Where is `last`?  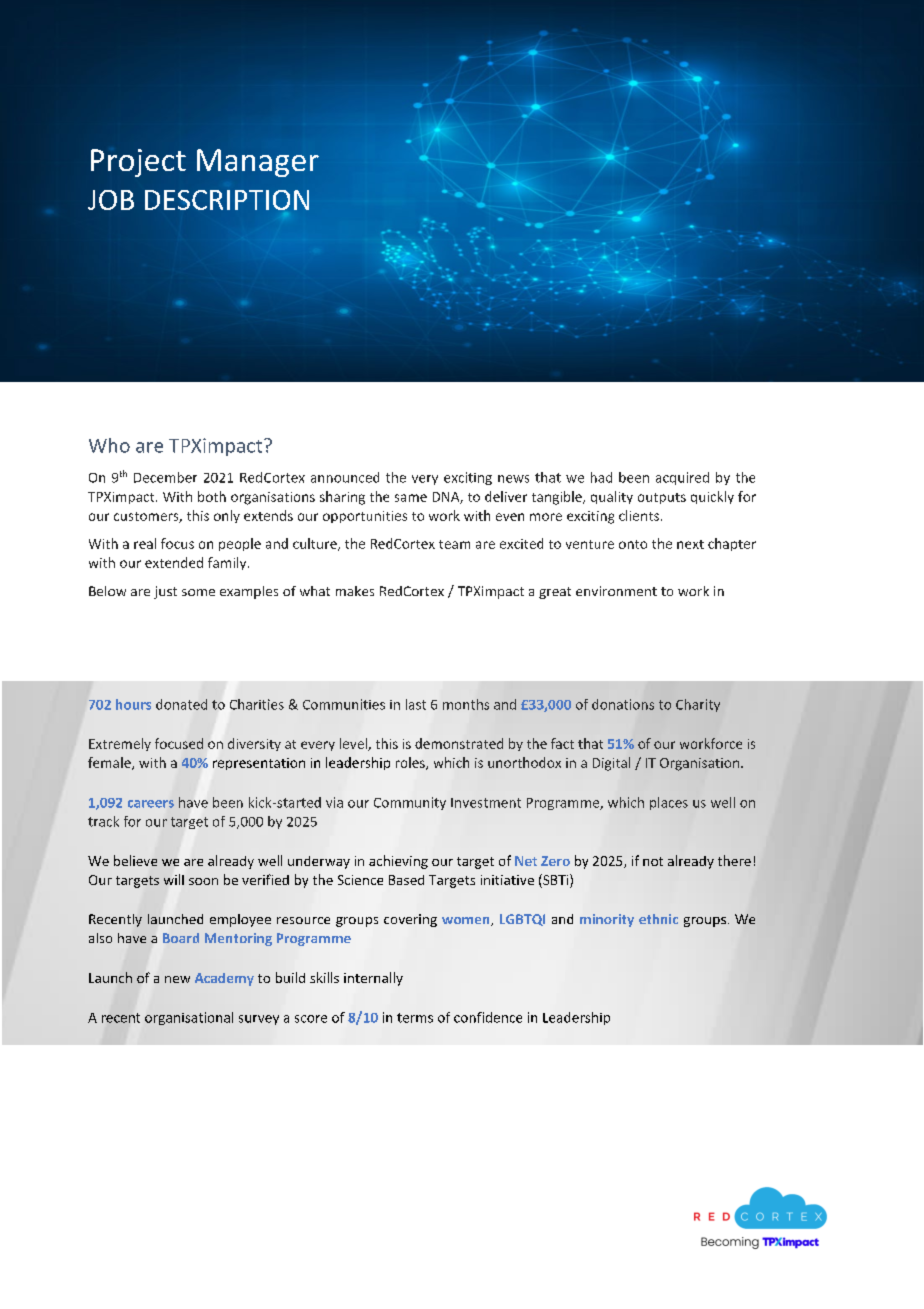 last is located at coordinates (416, 704).
